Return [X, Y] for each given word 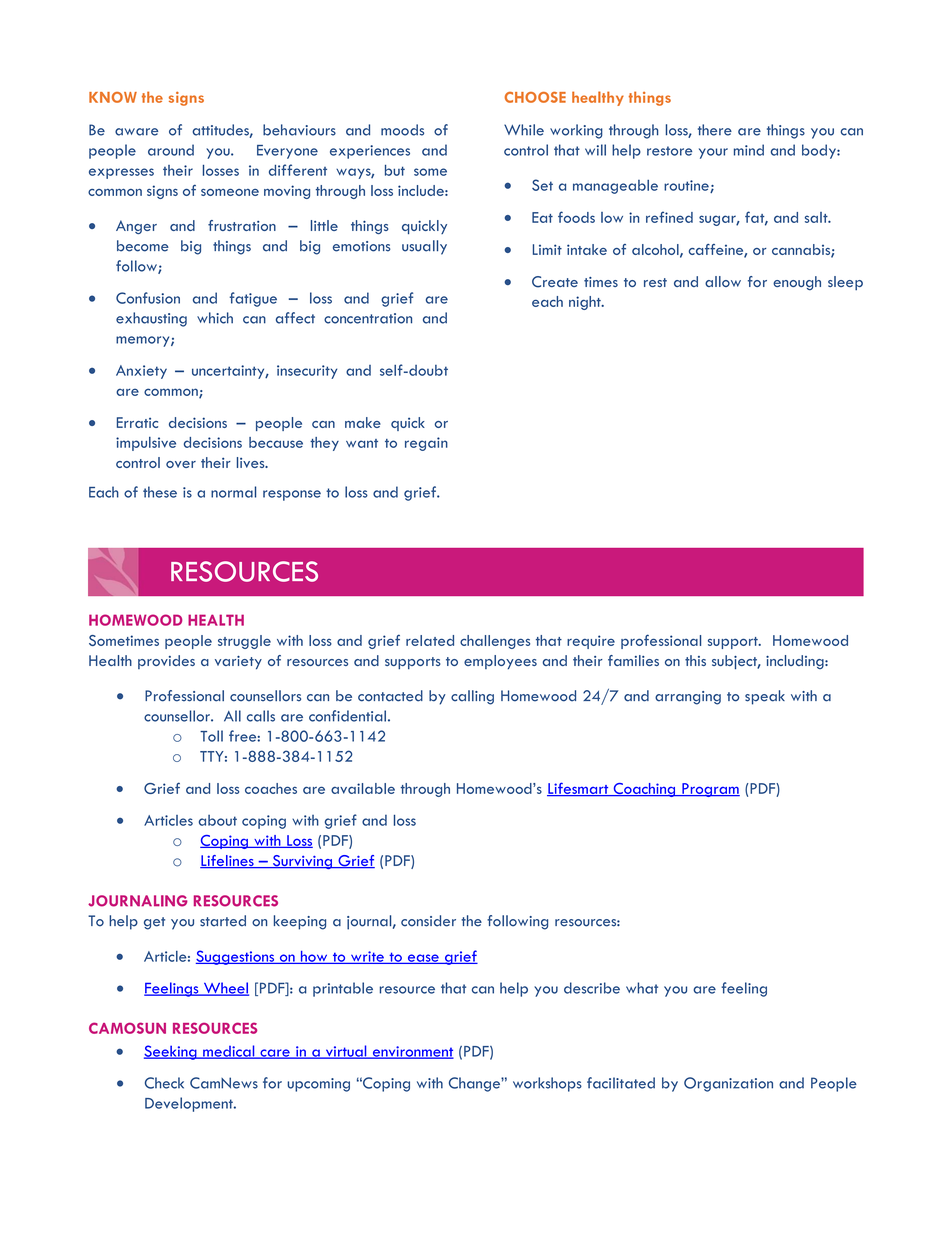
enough [797, 283]
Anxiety [141, 372]
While [524, 130]
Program [710, 790]
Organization [728, 1084]
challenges [495, 642]
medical [229, 1052]
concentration [368, 318]
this [695, 660]
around [171, 150]
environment [412, 1052]
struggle [244, 642]
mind [749, 150]
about [218, 820]
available [363, 788]
